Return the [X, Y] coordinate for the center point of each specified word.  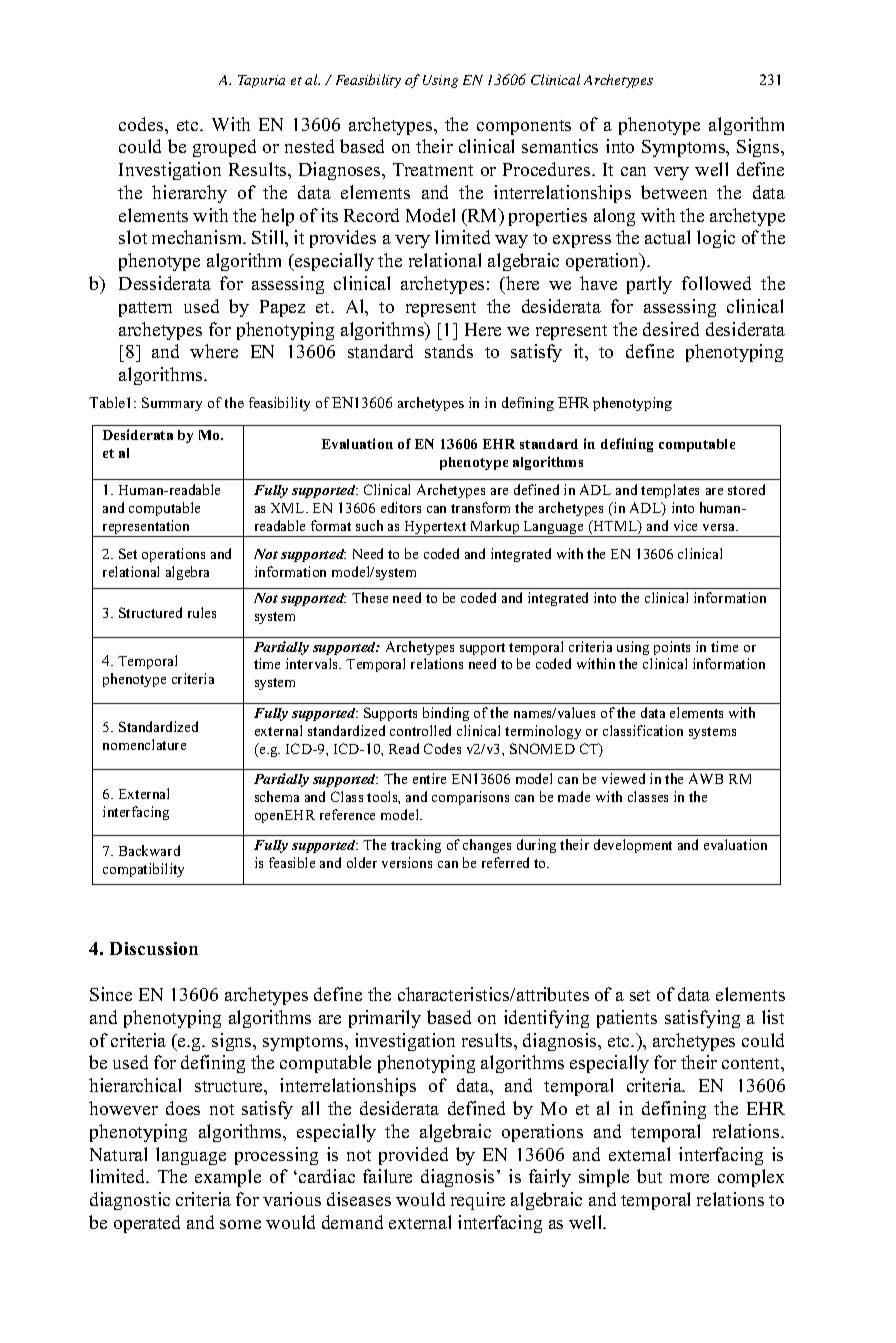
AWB [706, 778]
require [478, 1201]
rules [202, 612]
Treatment [433, 169]
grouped [224, 148]
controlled [420, 730]
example [228, 1178]
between [674, 192]
